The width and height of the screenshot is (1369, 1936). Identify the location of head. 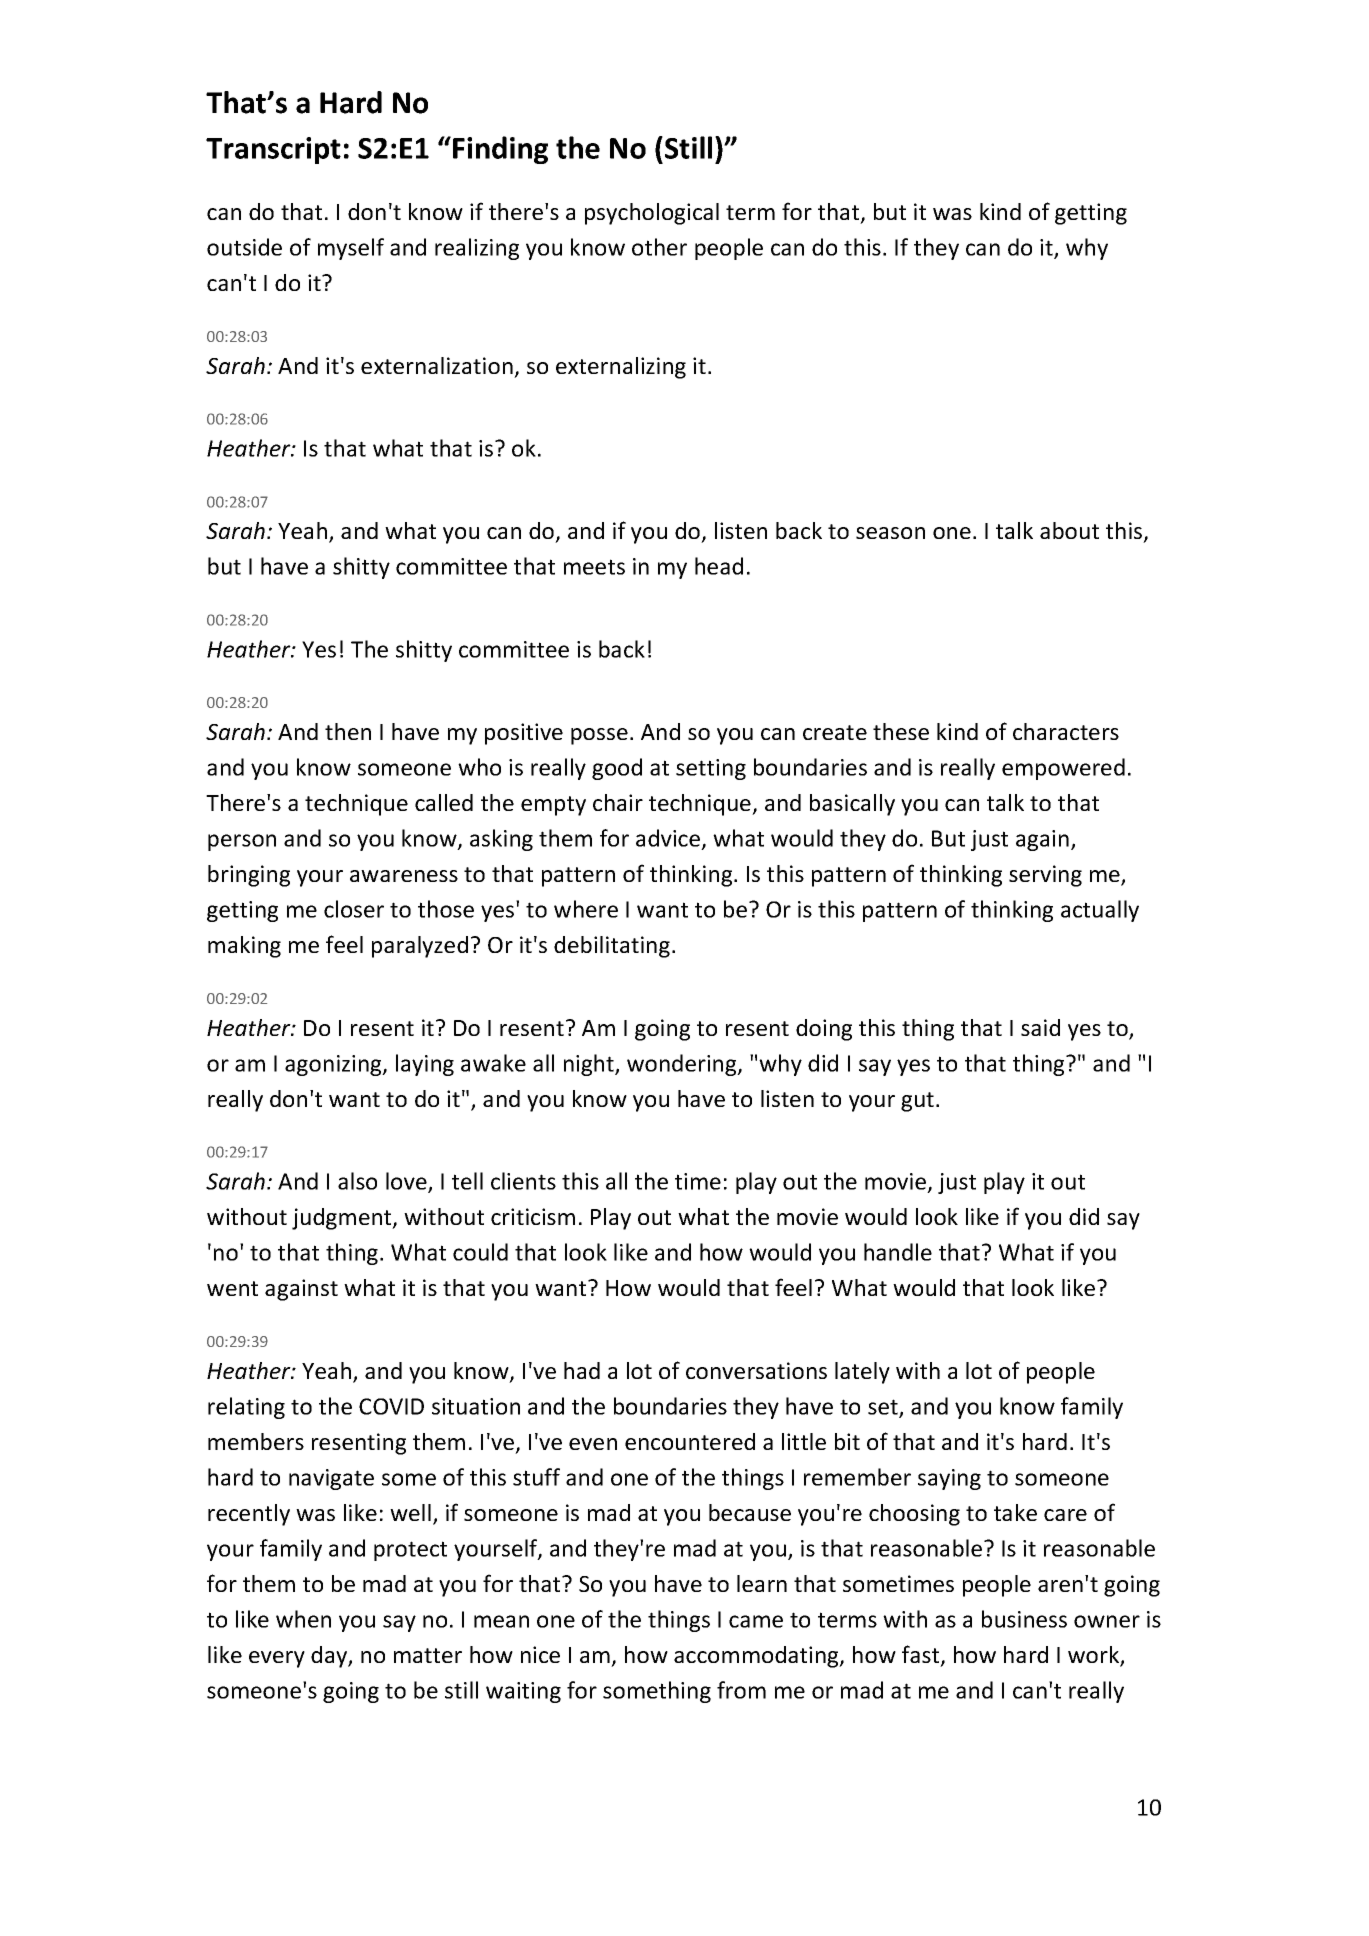
(719, 566).
